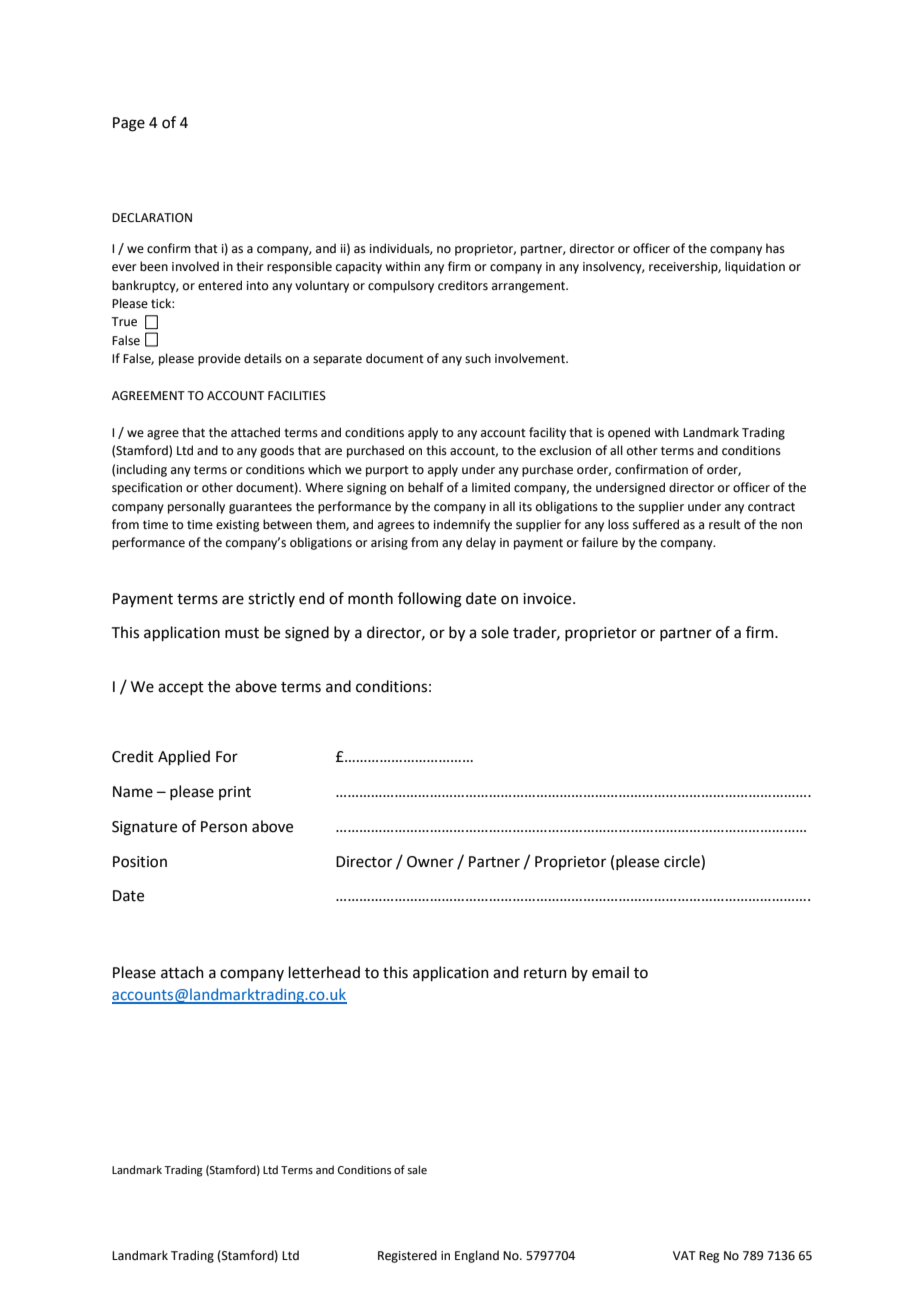  I want to click on provide, so click(219, 359).
